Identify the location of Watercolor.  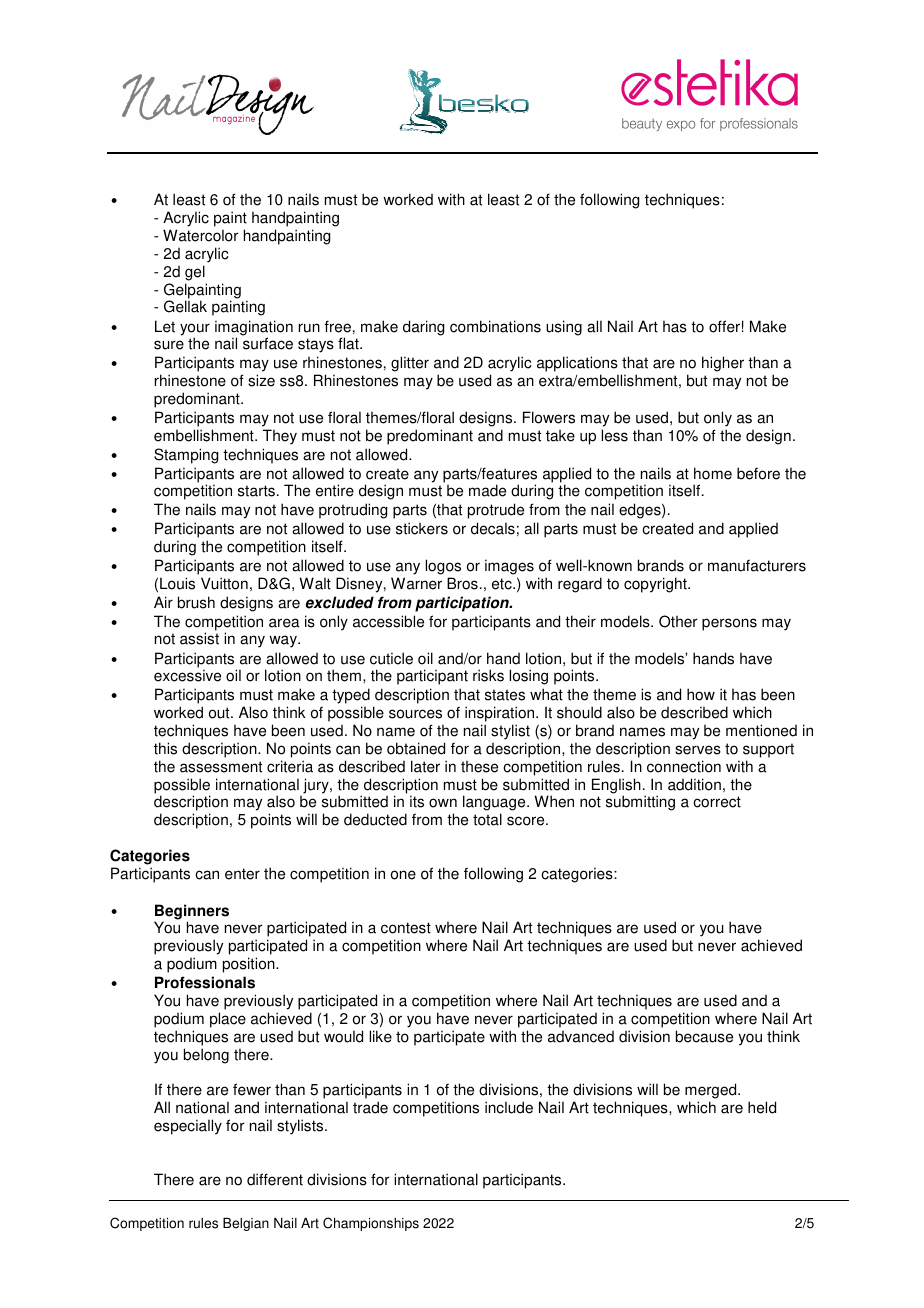
(201, 235).
